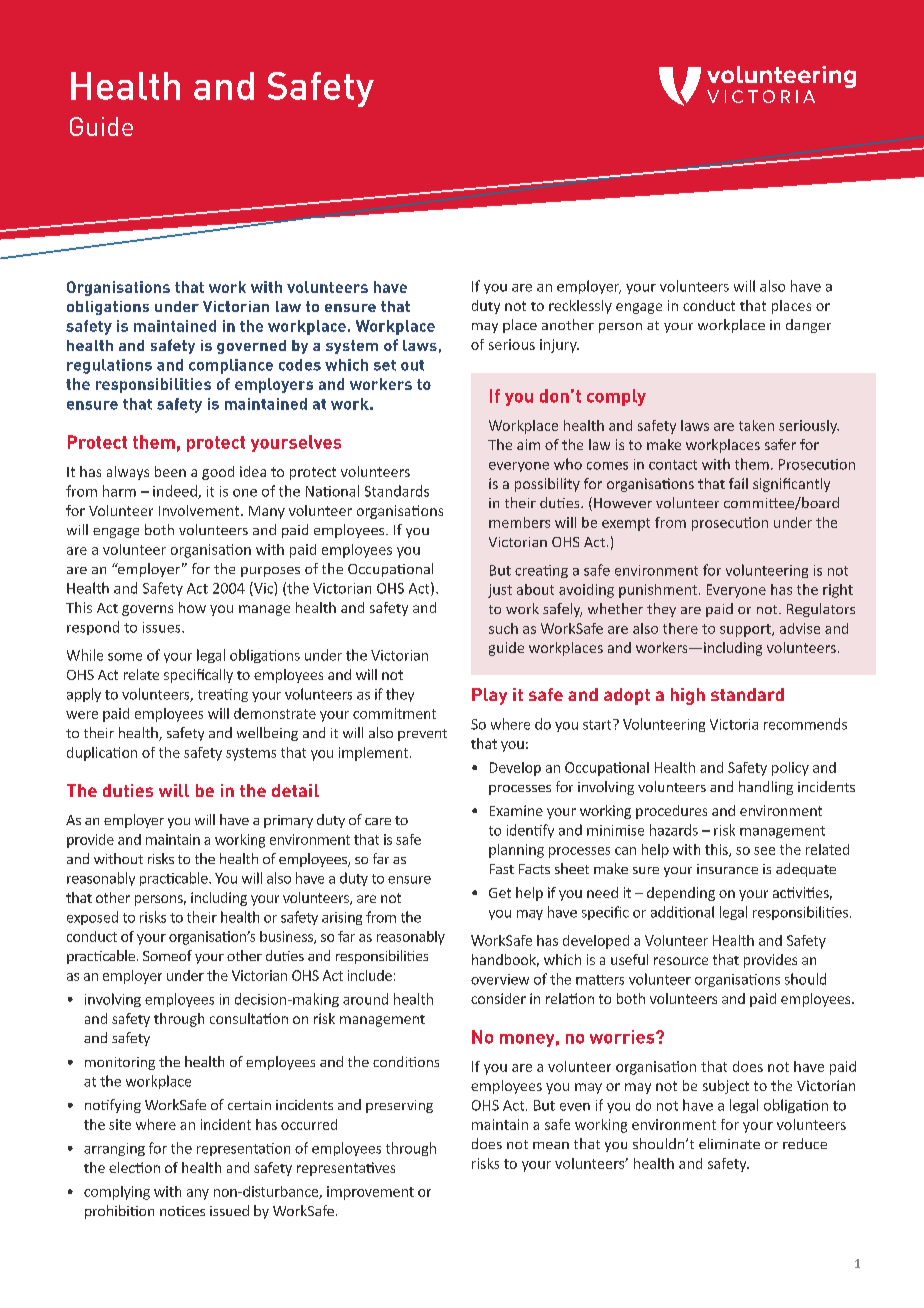 The image size is (924, 1308). I want to click on set, so click(385, 365).
